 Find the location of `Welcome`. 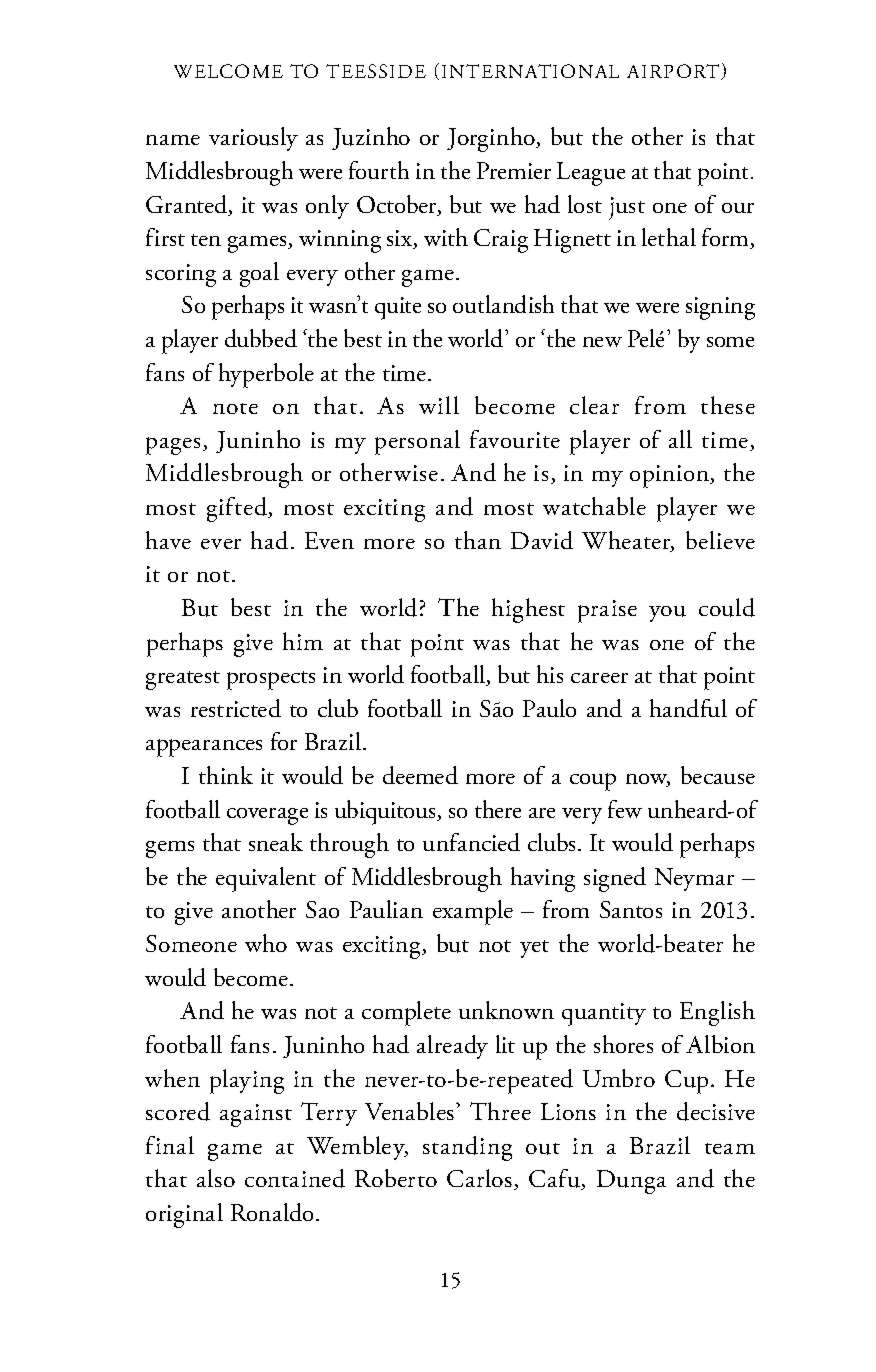

Welcome is located at coordinates (228, 71).
